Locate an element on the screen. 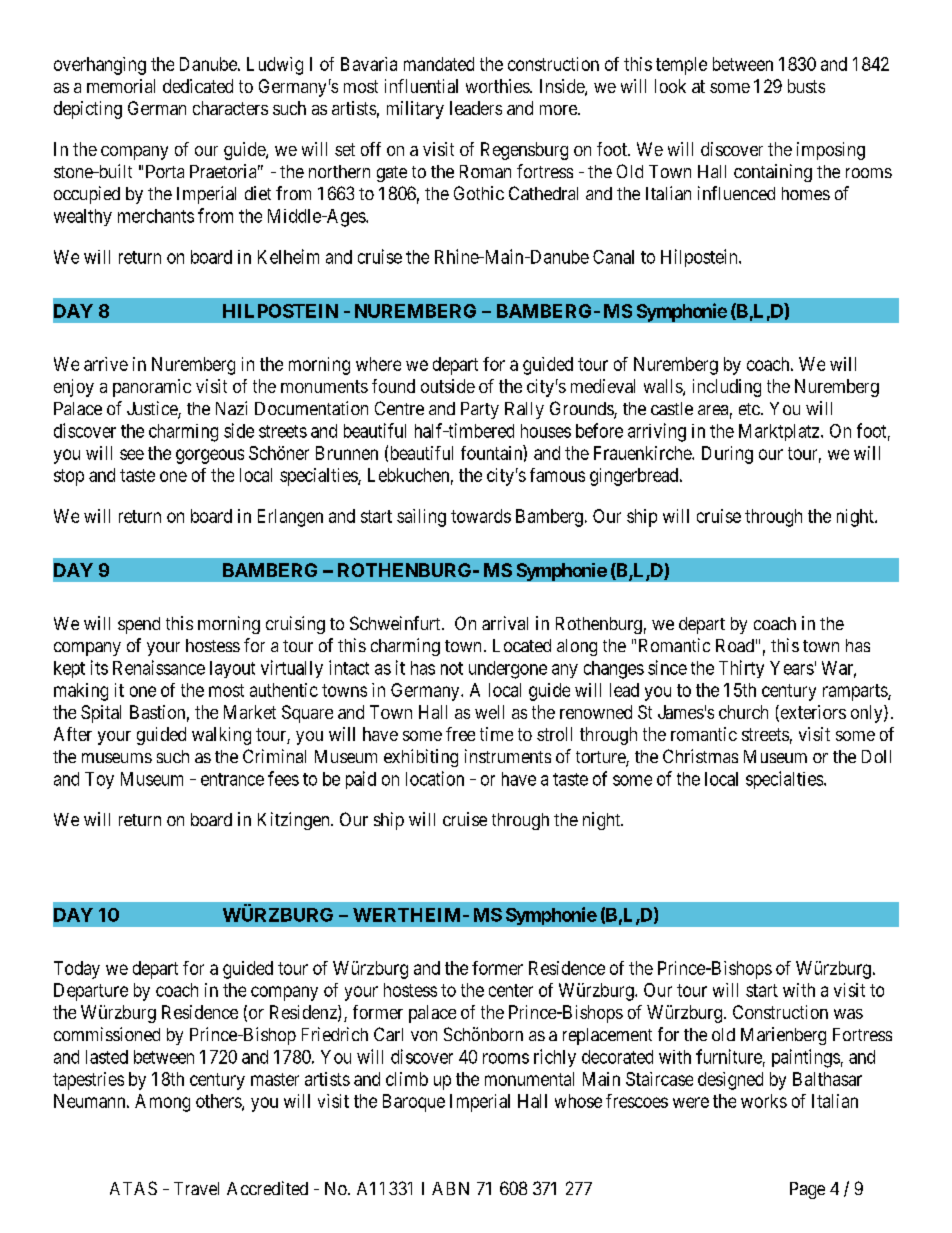 Image resolution: width=952 pixels, height=1233 pixels. Travel is located at coordinates (196, 1188).
